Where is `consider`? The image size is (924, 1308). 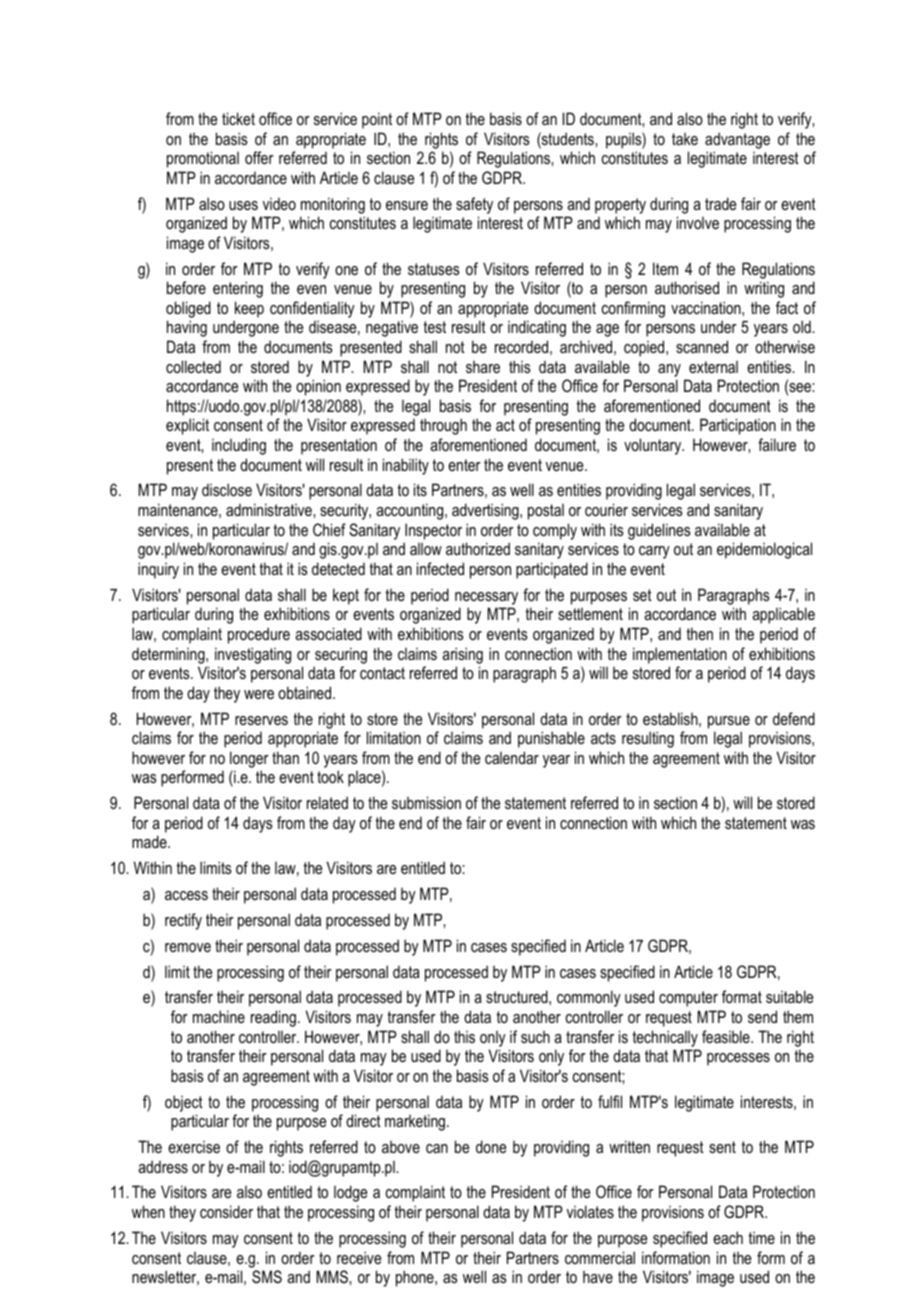
consider is located at coordinates (226, 1211).
